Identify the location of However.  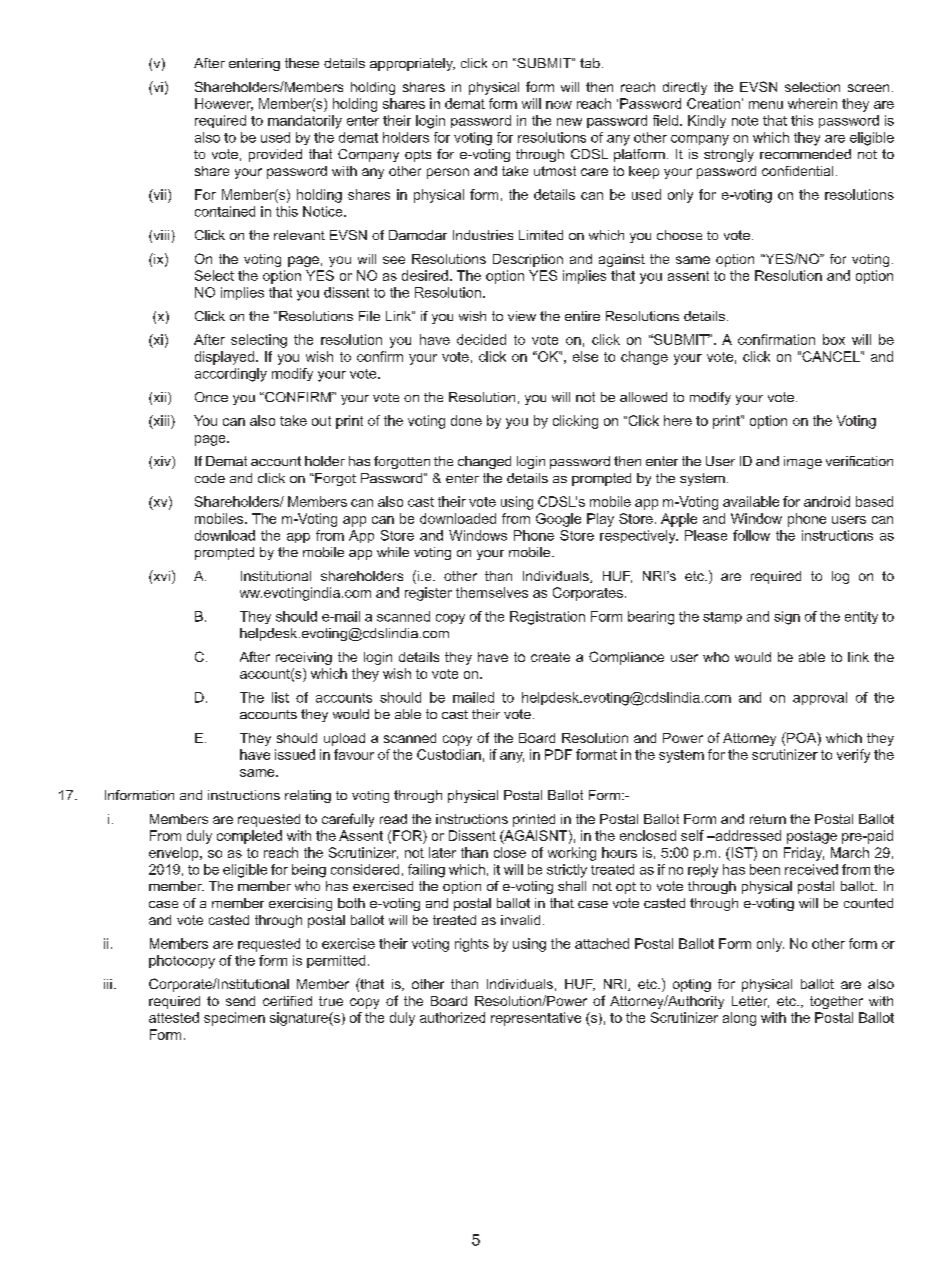
(224, 104).
